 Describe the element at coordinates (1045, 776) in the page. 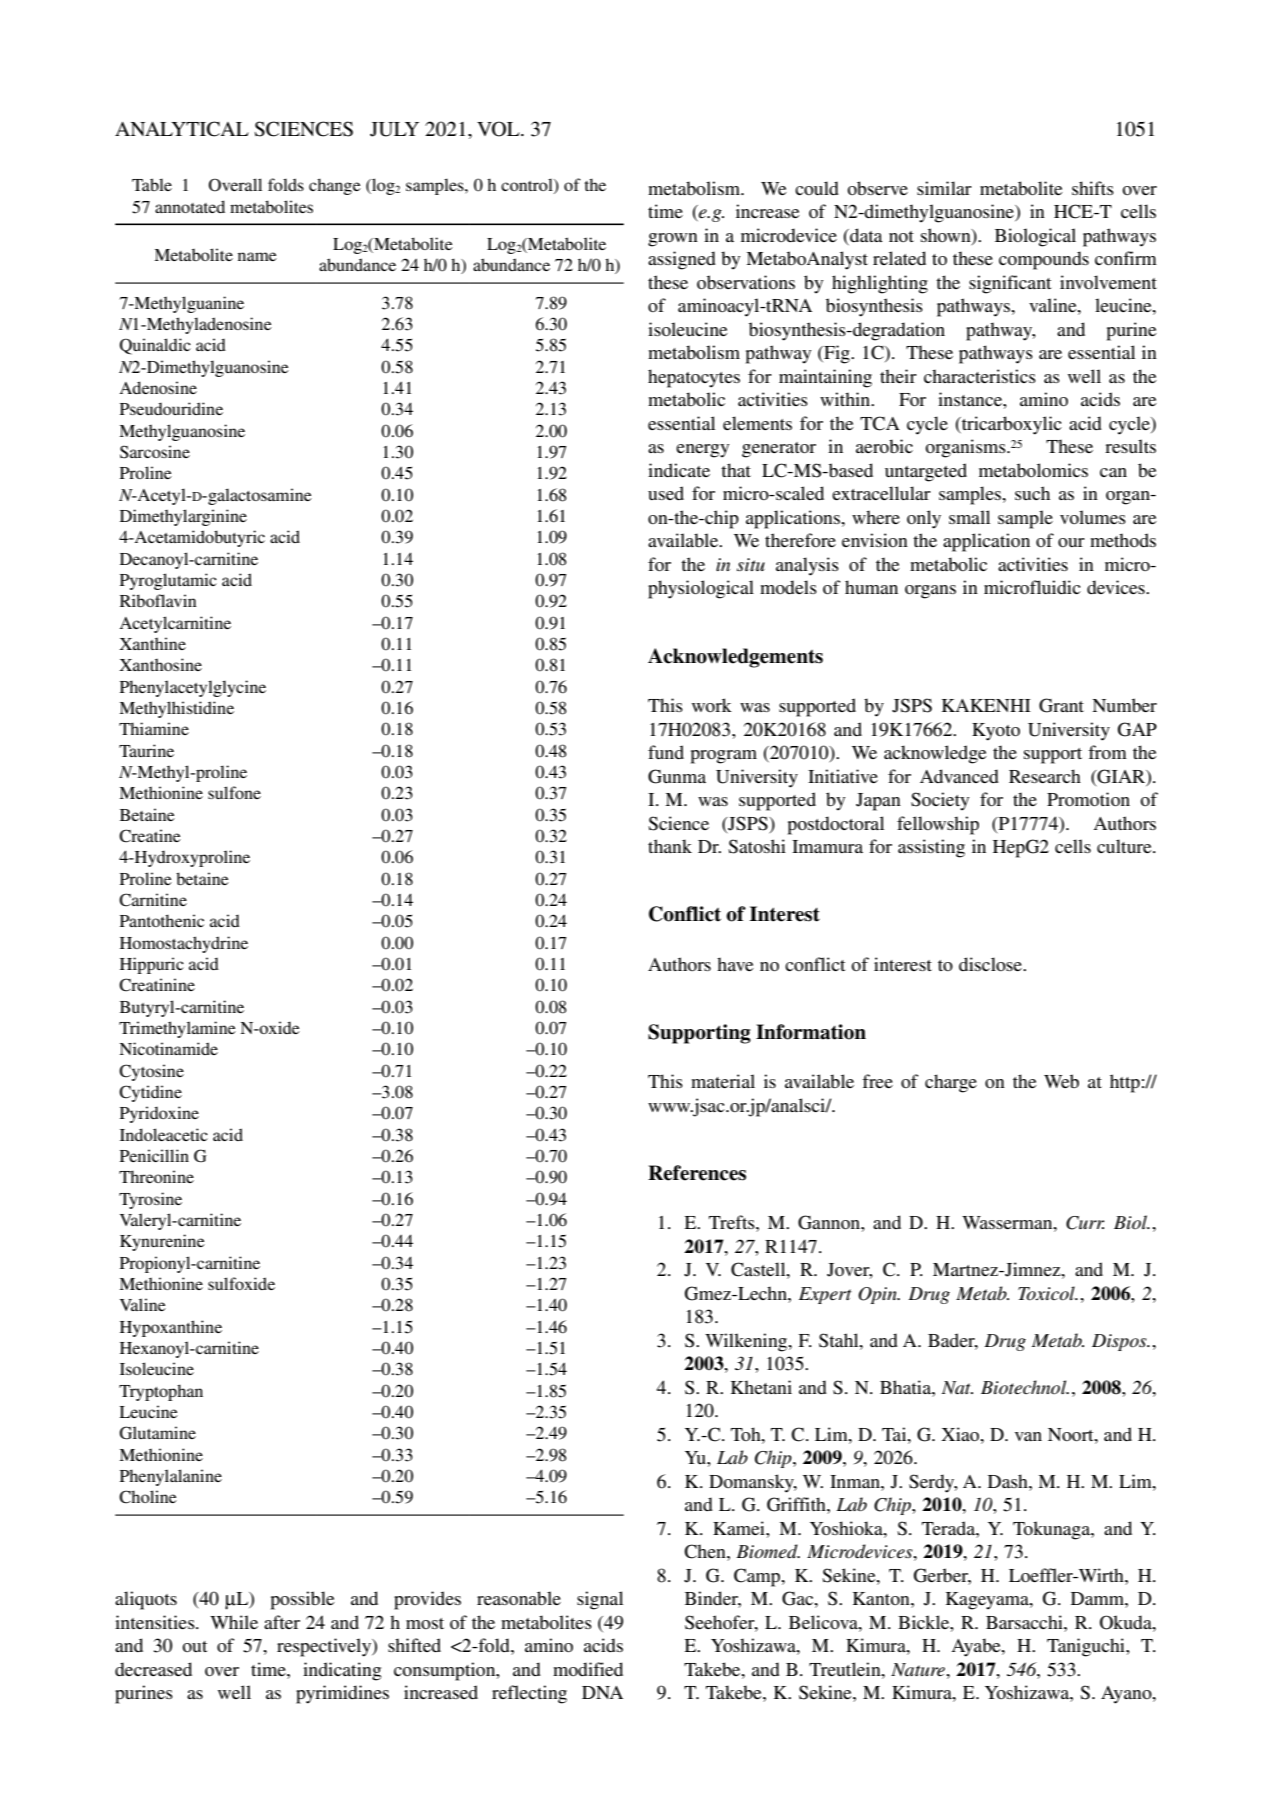

I see `Research` at that location.
